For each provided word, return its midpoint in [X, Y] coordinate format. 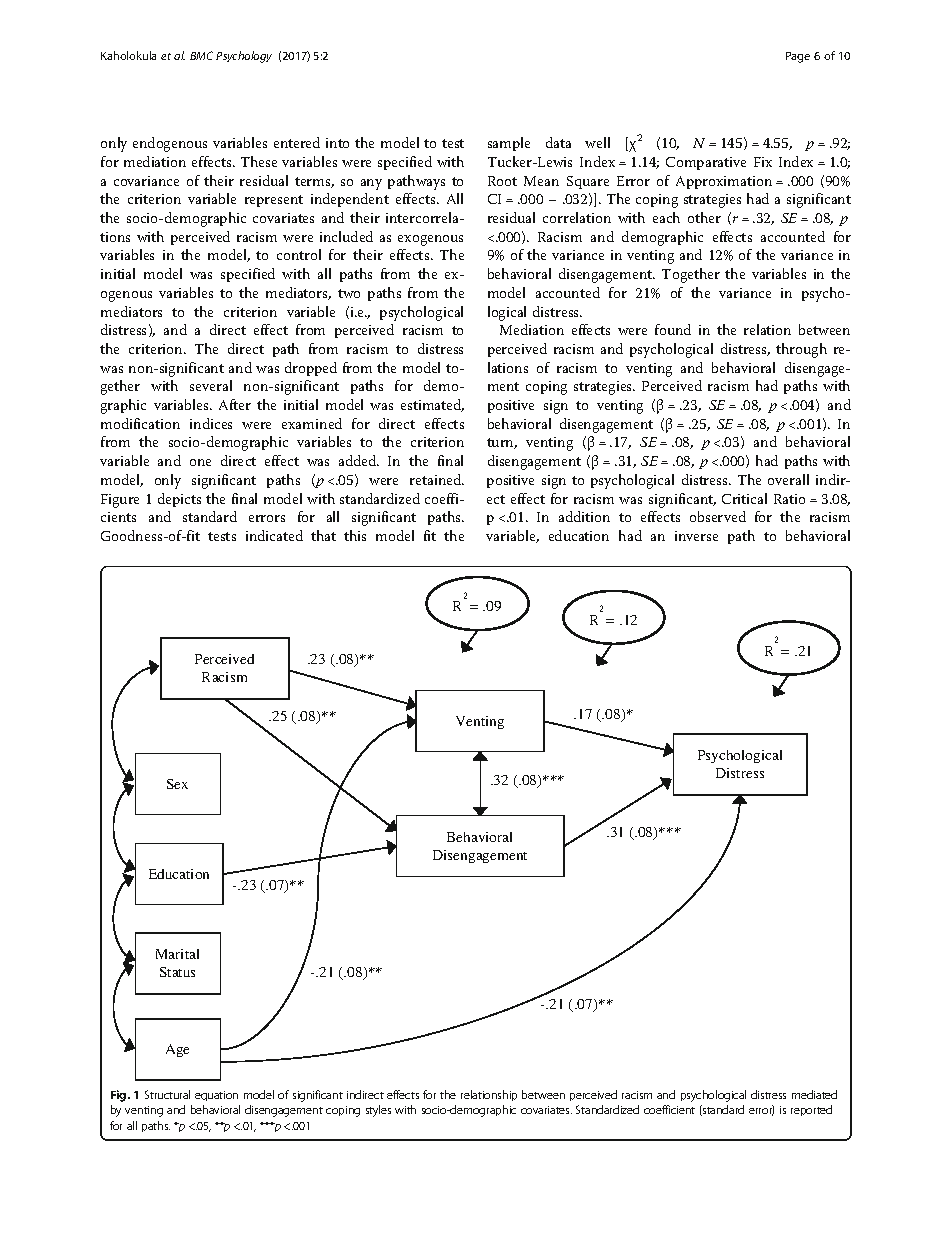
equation [216, 1096]
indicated [274, 535]
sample [509, 144]
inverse [696, 536]
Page [798, 57]
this [355, 535]
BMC [201, 55]
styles [378, 1111]
